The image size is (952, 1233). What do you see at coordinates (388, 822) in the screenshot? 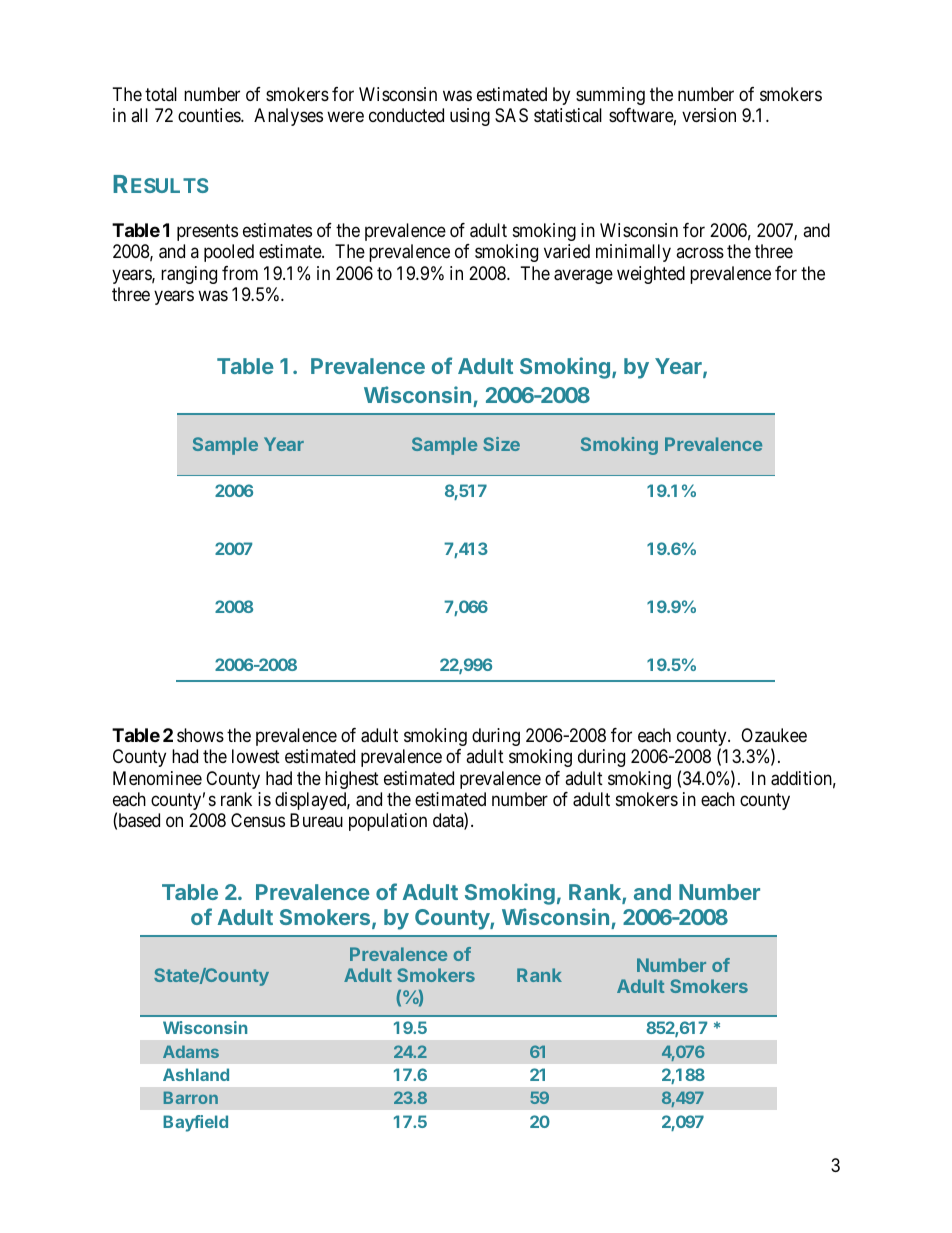
I see `population` at bounding box center [388, 822].
